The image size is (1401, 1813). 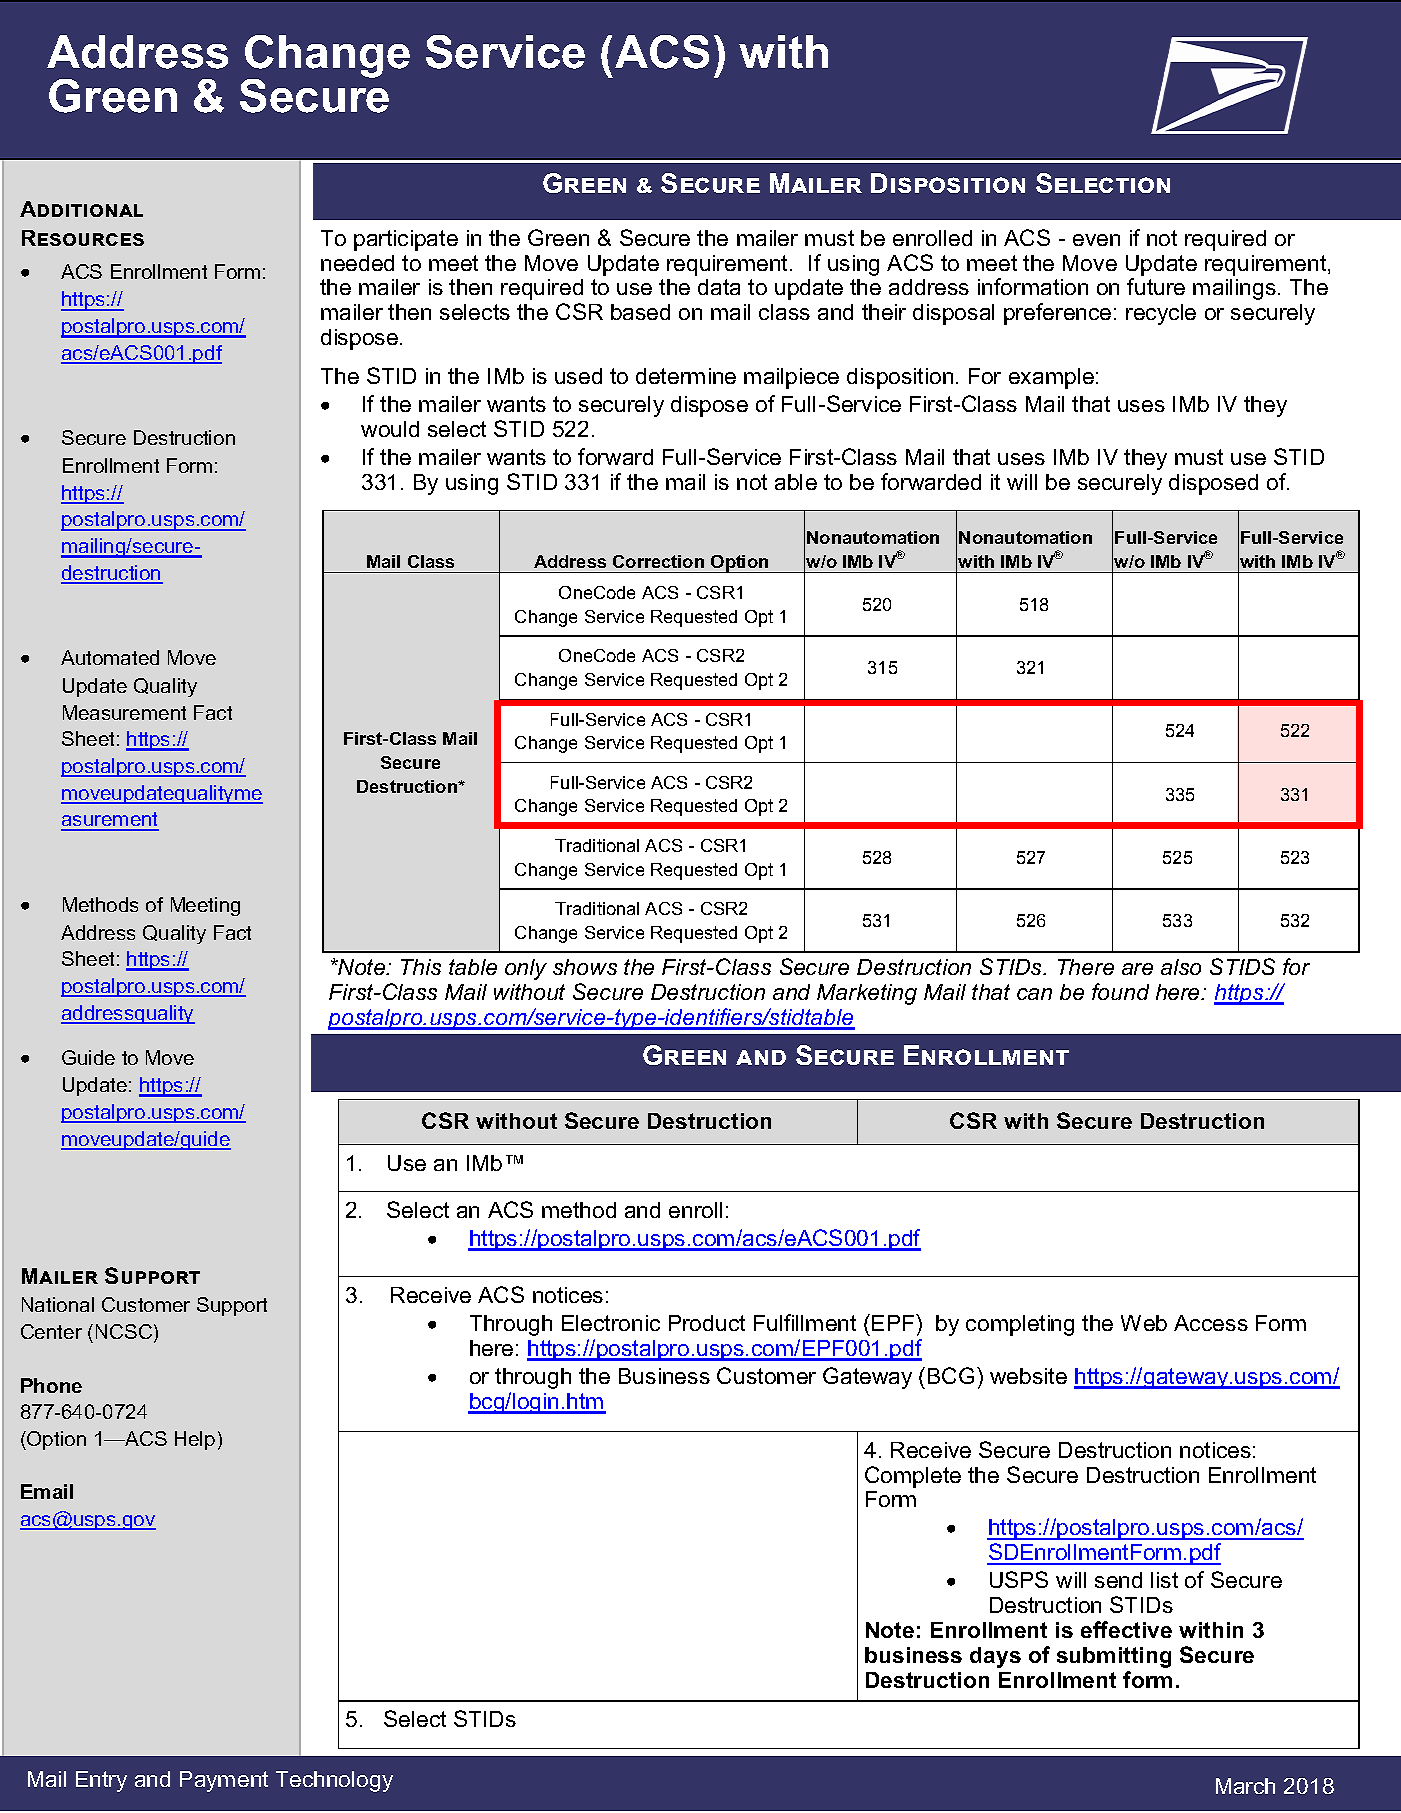 What do you see at coordinates (1096, 240) in the page?
I see `even` at bounding box center [1096, 240].
